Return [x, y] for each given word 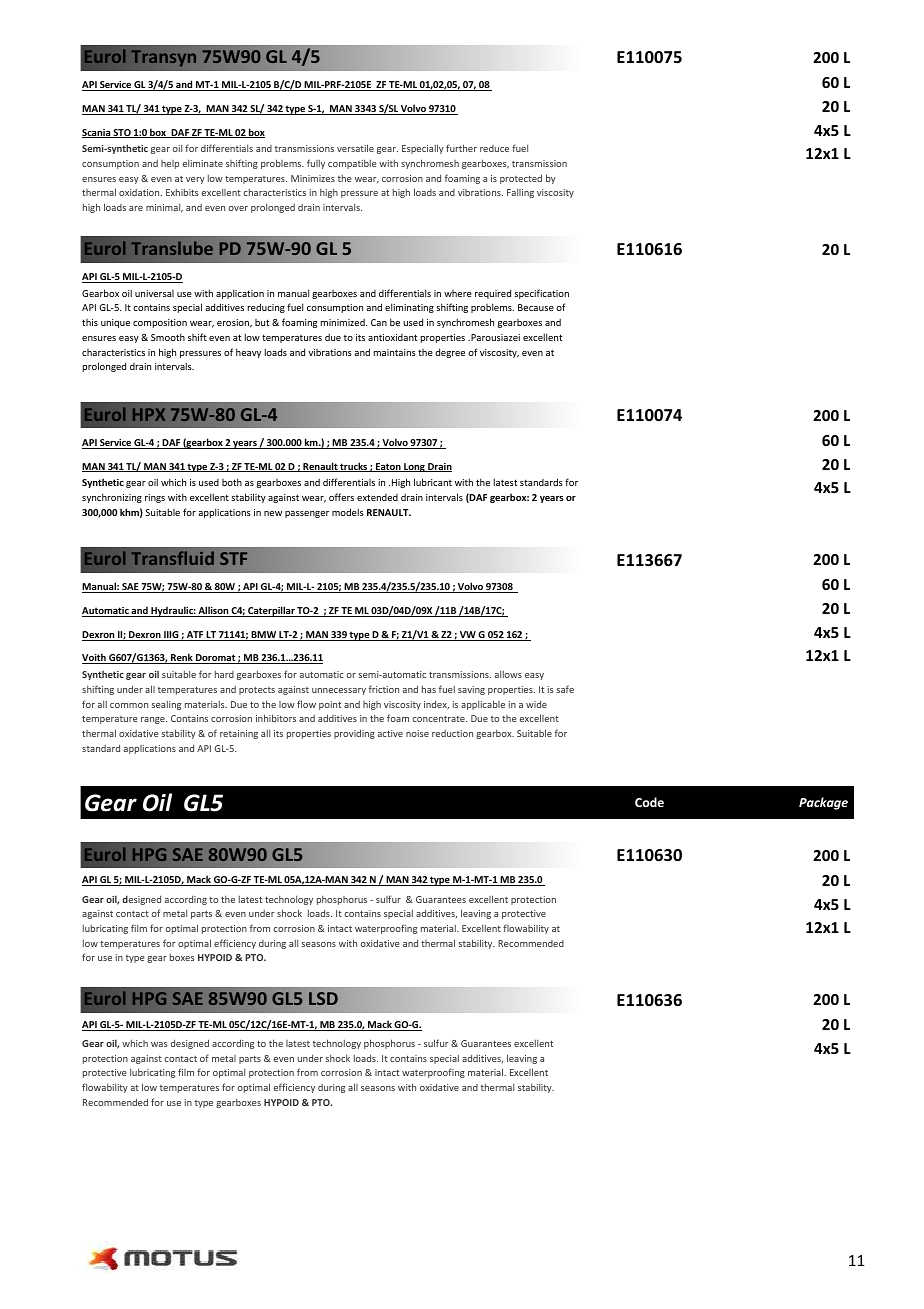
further [461, 148]
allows [508, 674]
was [159, 1044]
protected [521, 179]
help [170, 164]
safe [565, 689]
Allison [213, 611]
